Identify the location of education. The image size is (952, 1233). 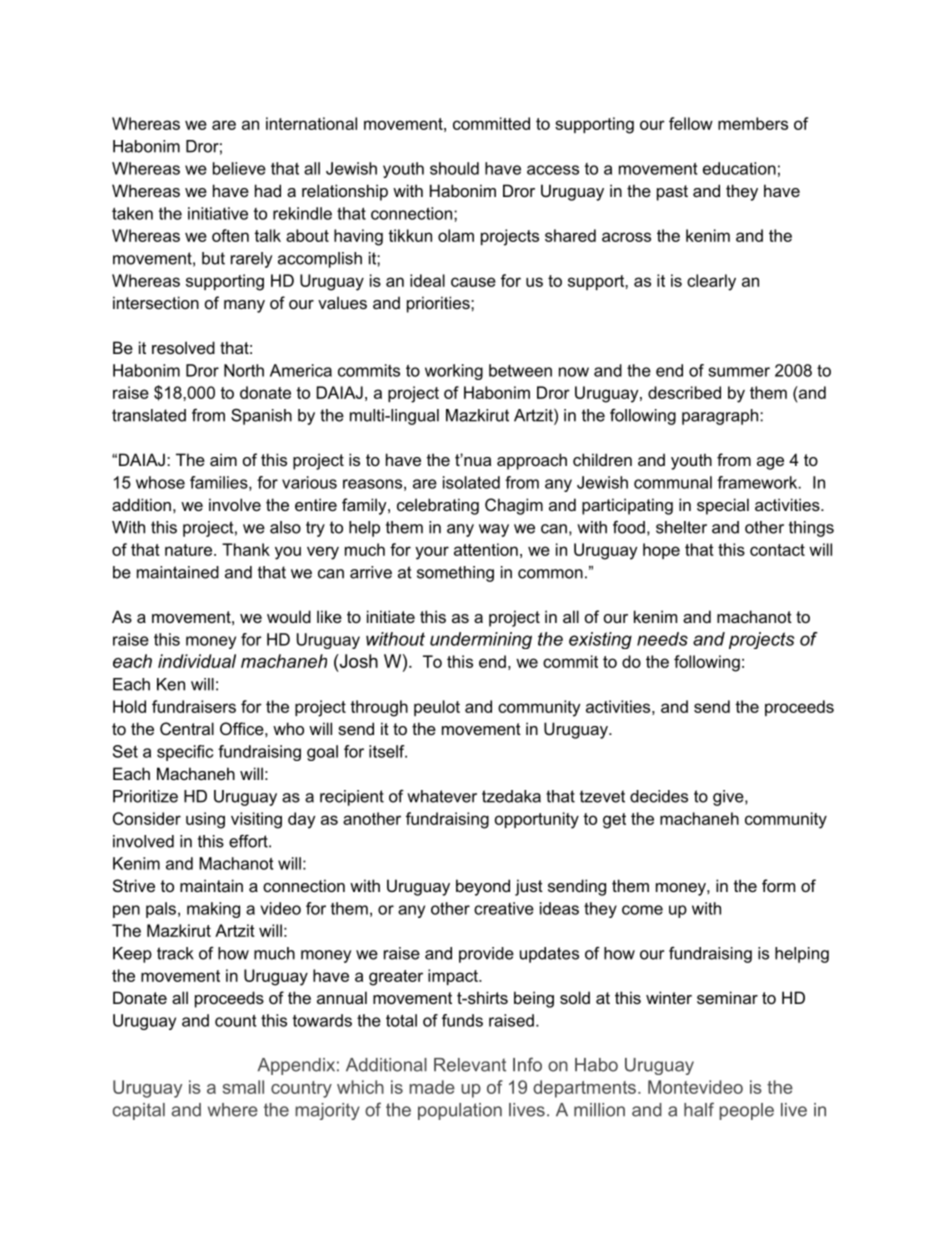
(739, 168).
